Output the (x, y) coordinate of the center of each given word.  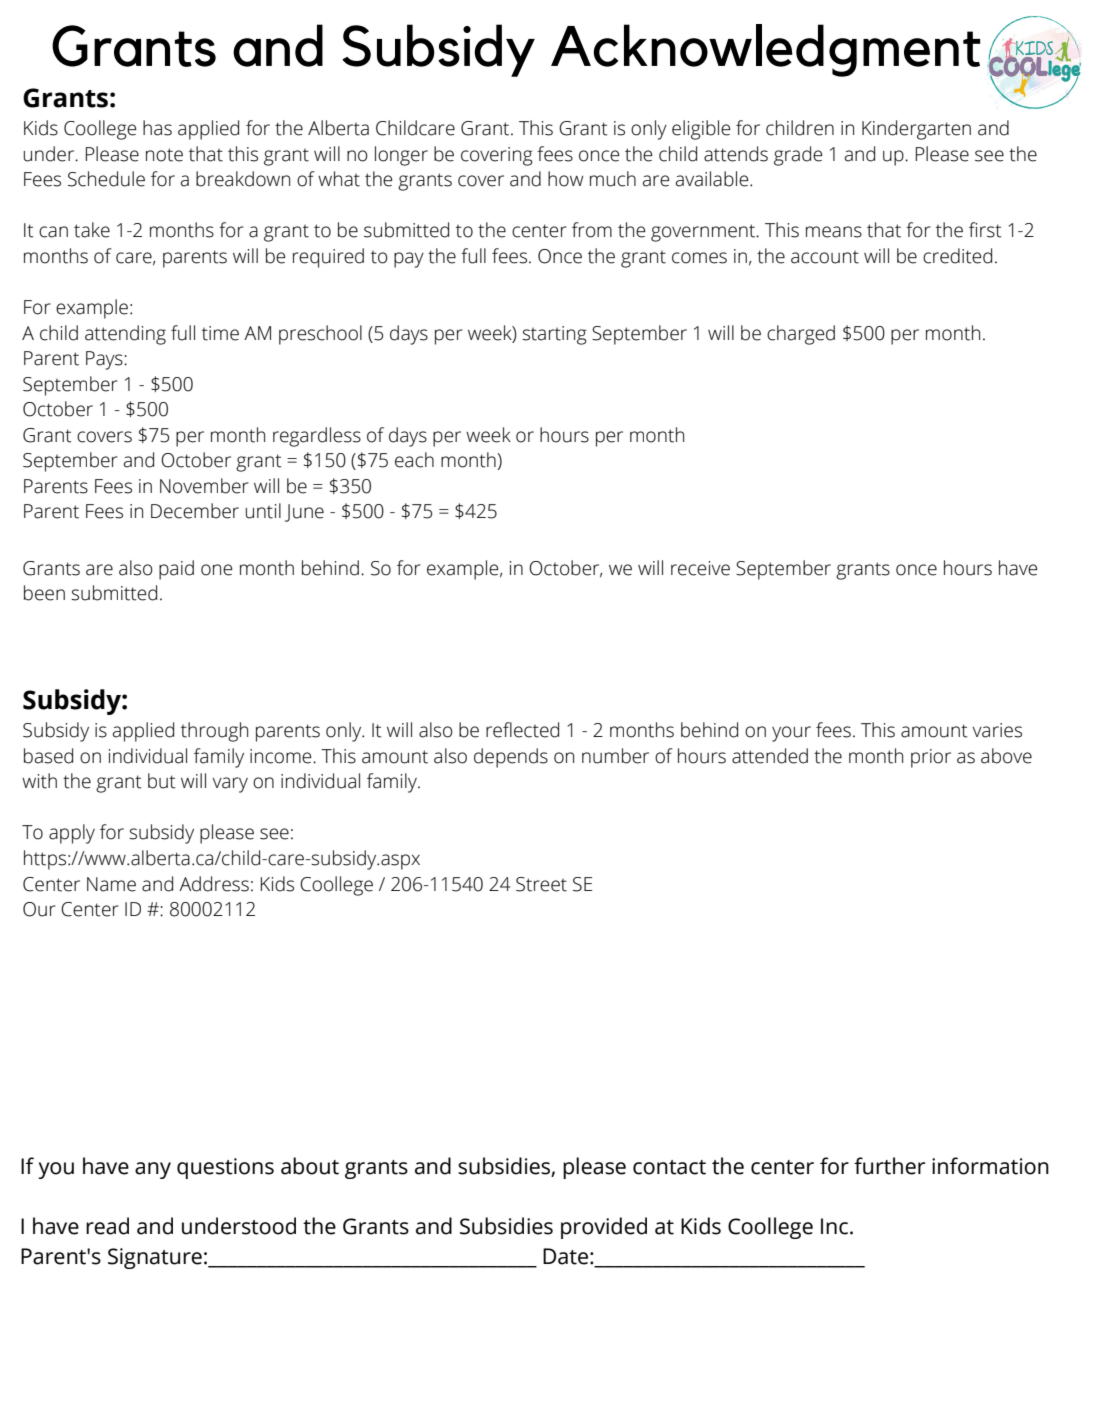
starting (554, 335)
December (195, 511)
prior (931, 758)
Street (541, 884)
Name (111, 884)
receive (700, 568)
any (153, 1170)
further (889, 1166)
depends (511, 758)
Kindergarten (916, 130)
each (414, 460)
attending (125, 335)
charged (801, 335)
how (565, 179)
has (157, 128)
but (162, 781)
